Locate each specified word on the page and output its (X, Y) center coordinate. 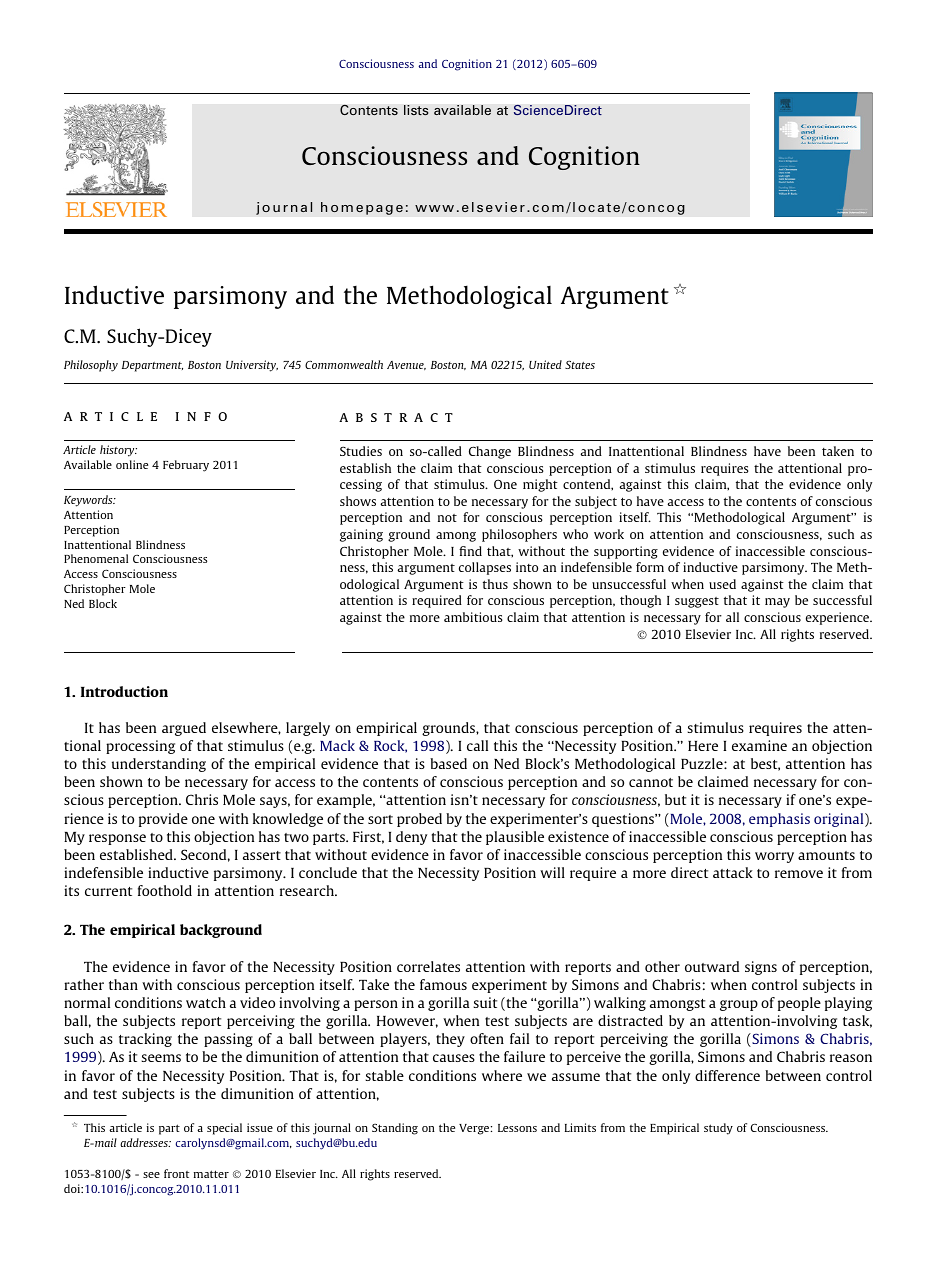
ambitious (473, 617)
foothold (165, 890)
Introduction (124, 691)
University (252, 366)
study (718, 1129)
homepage (362, 208)
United (545, 364)
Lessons (517, 1128)
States (580, 364)
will (552, 872)
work (609, 534)
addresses (145, 1142)
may (777, 603)
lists (416, 110)
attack (733, 872)
